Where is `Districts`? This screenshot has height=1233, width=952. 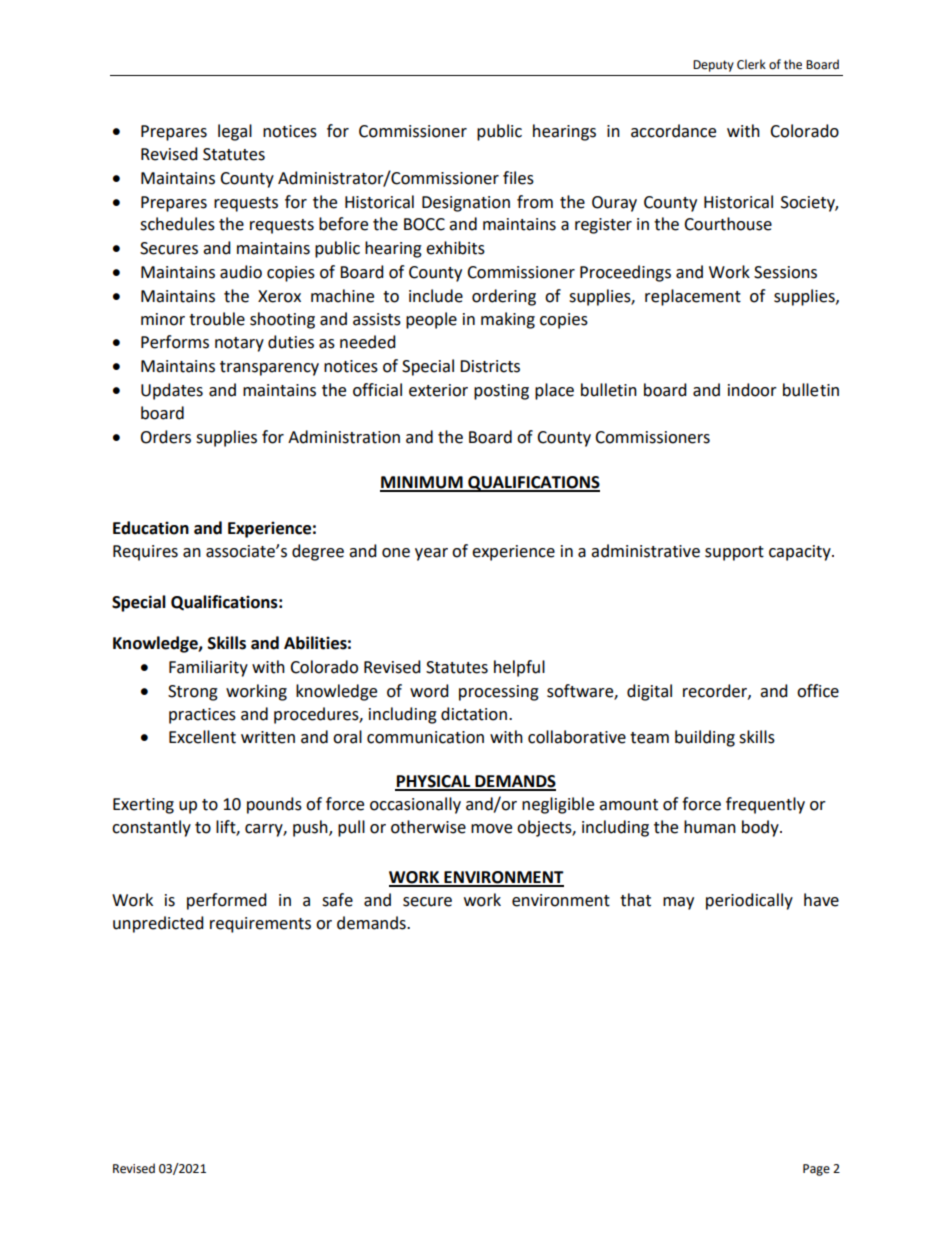 Districts is located at coordinates (490, 366).
